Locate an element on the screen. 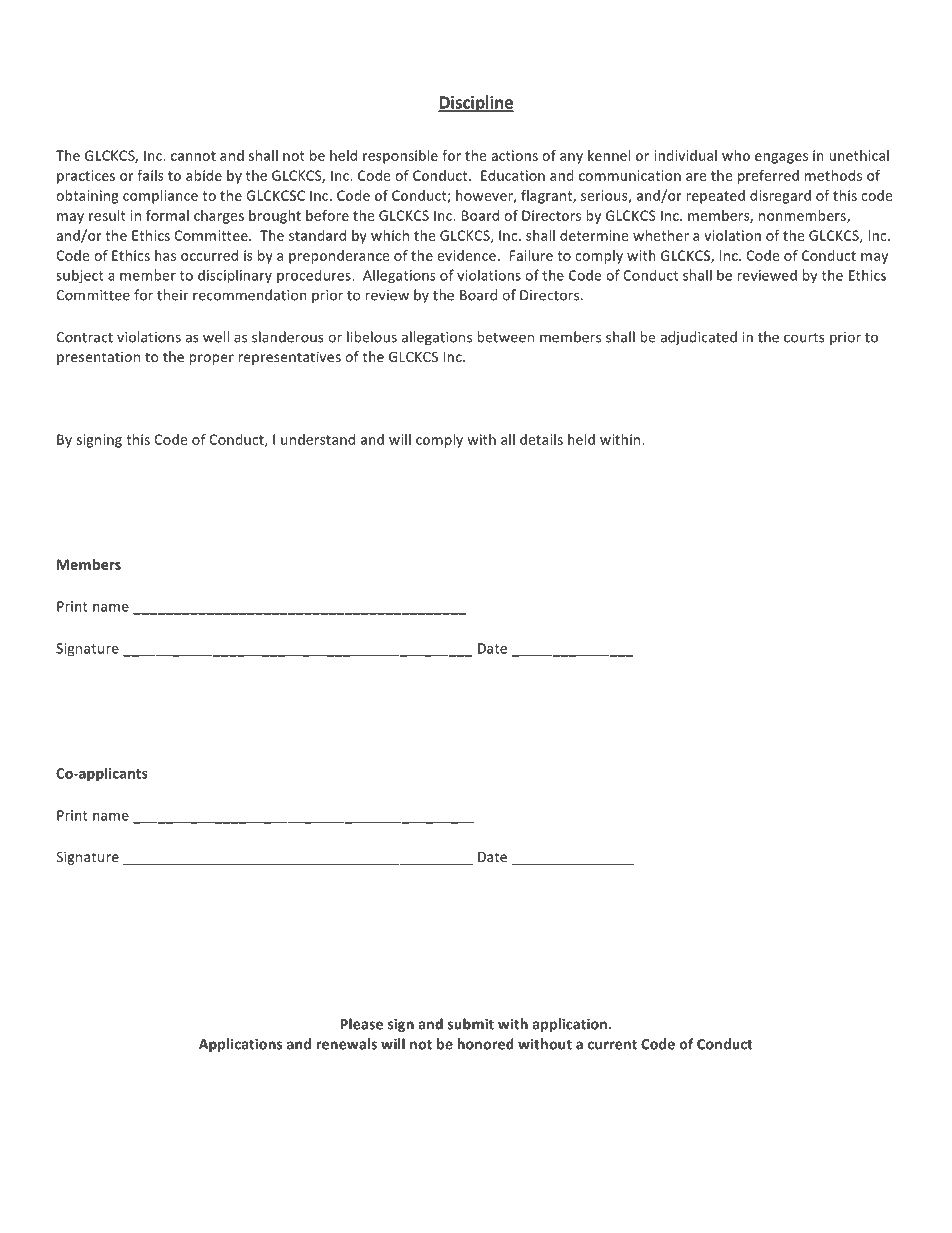 The height and width of the screenshot is (1233, 952). current is located at coordinates (612, 1045).
